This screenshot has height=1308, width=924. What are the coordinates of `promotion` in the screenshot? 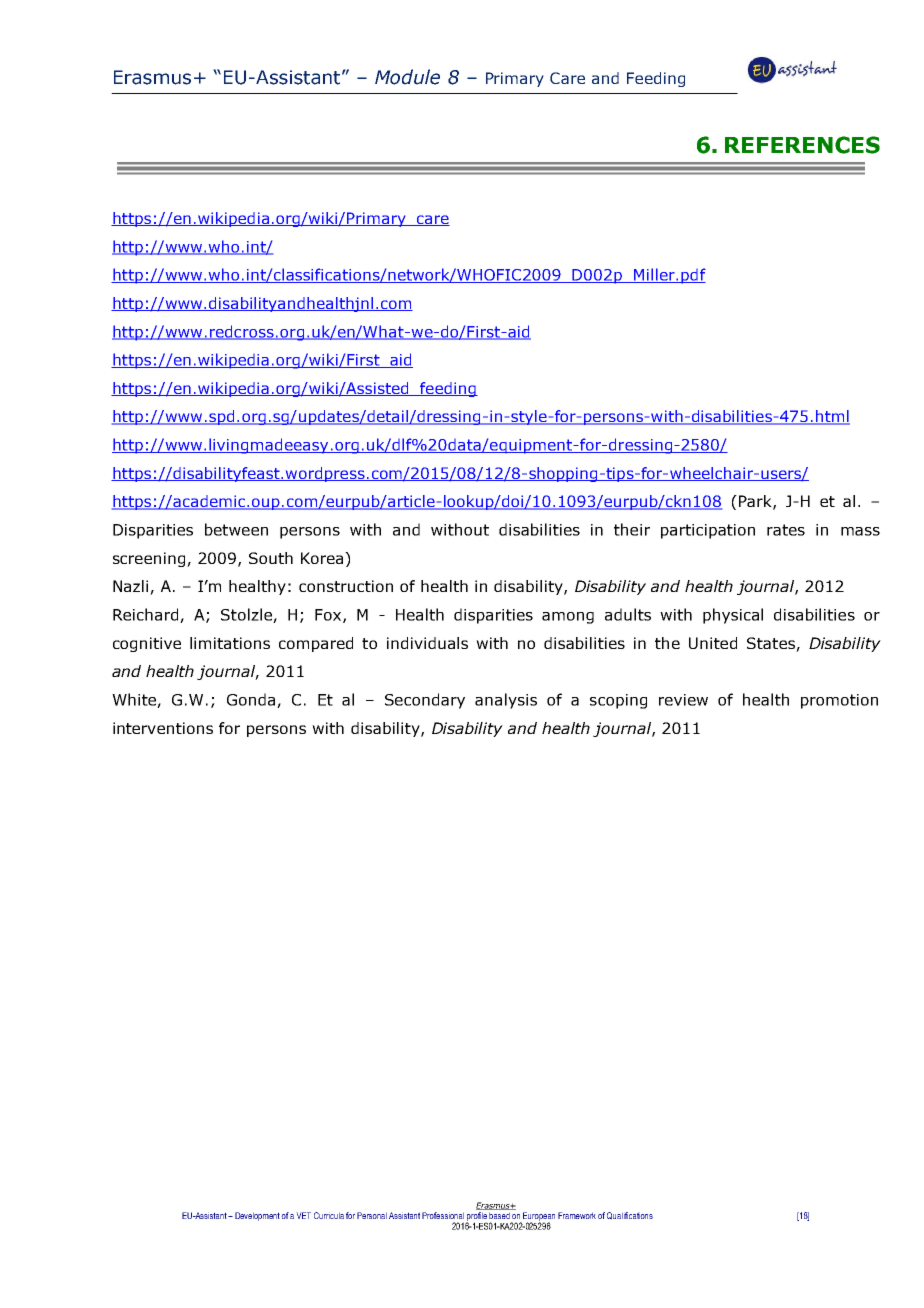 It's located at (839, 701).
